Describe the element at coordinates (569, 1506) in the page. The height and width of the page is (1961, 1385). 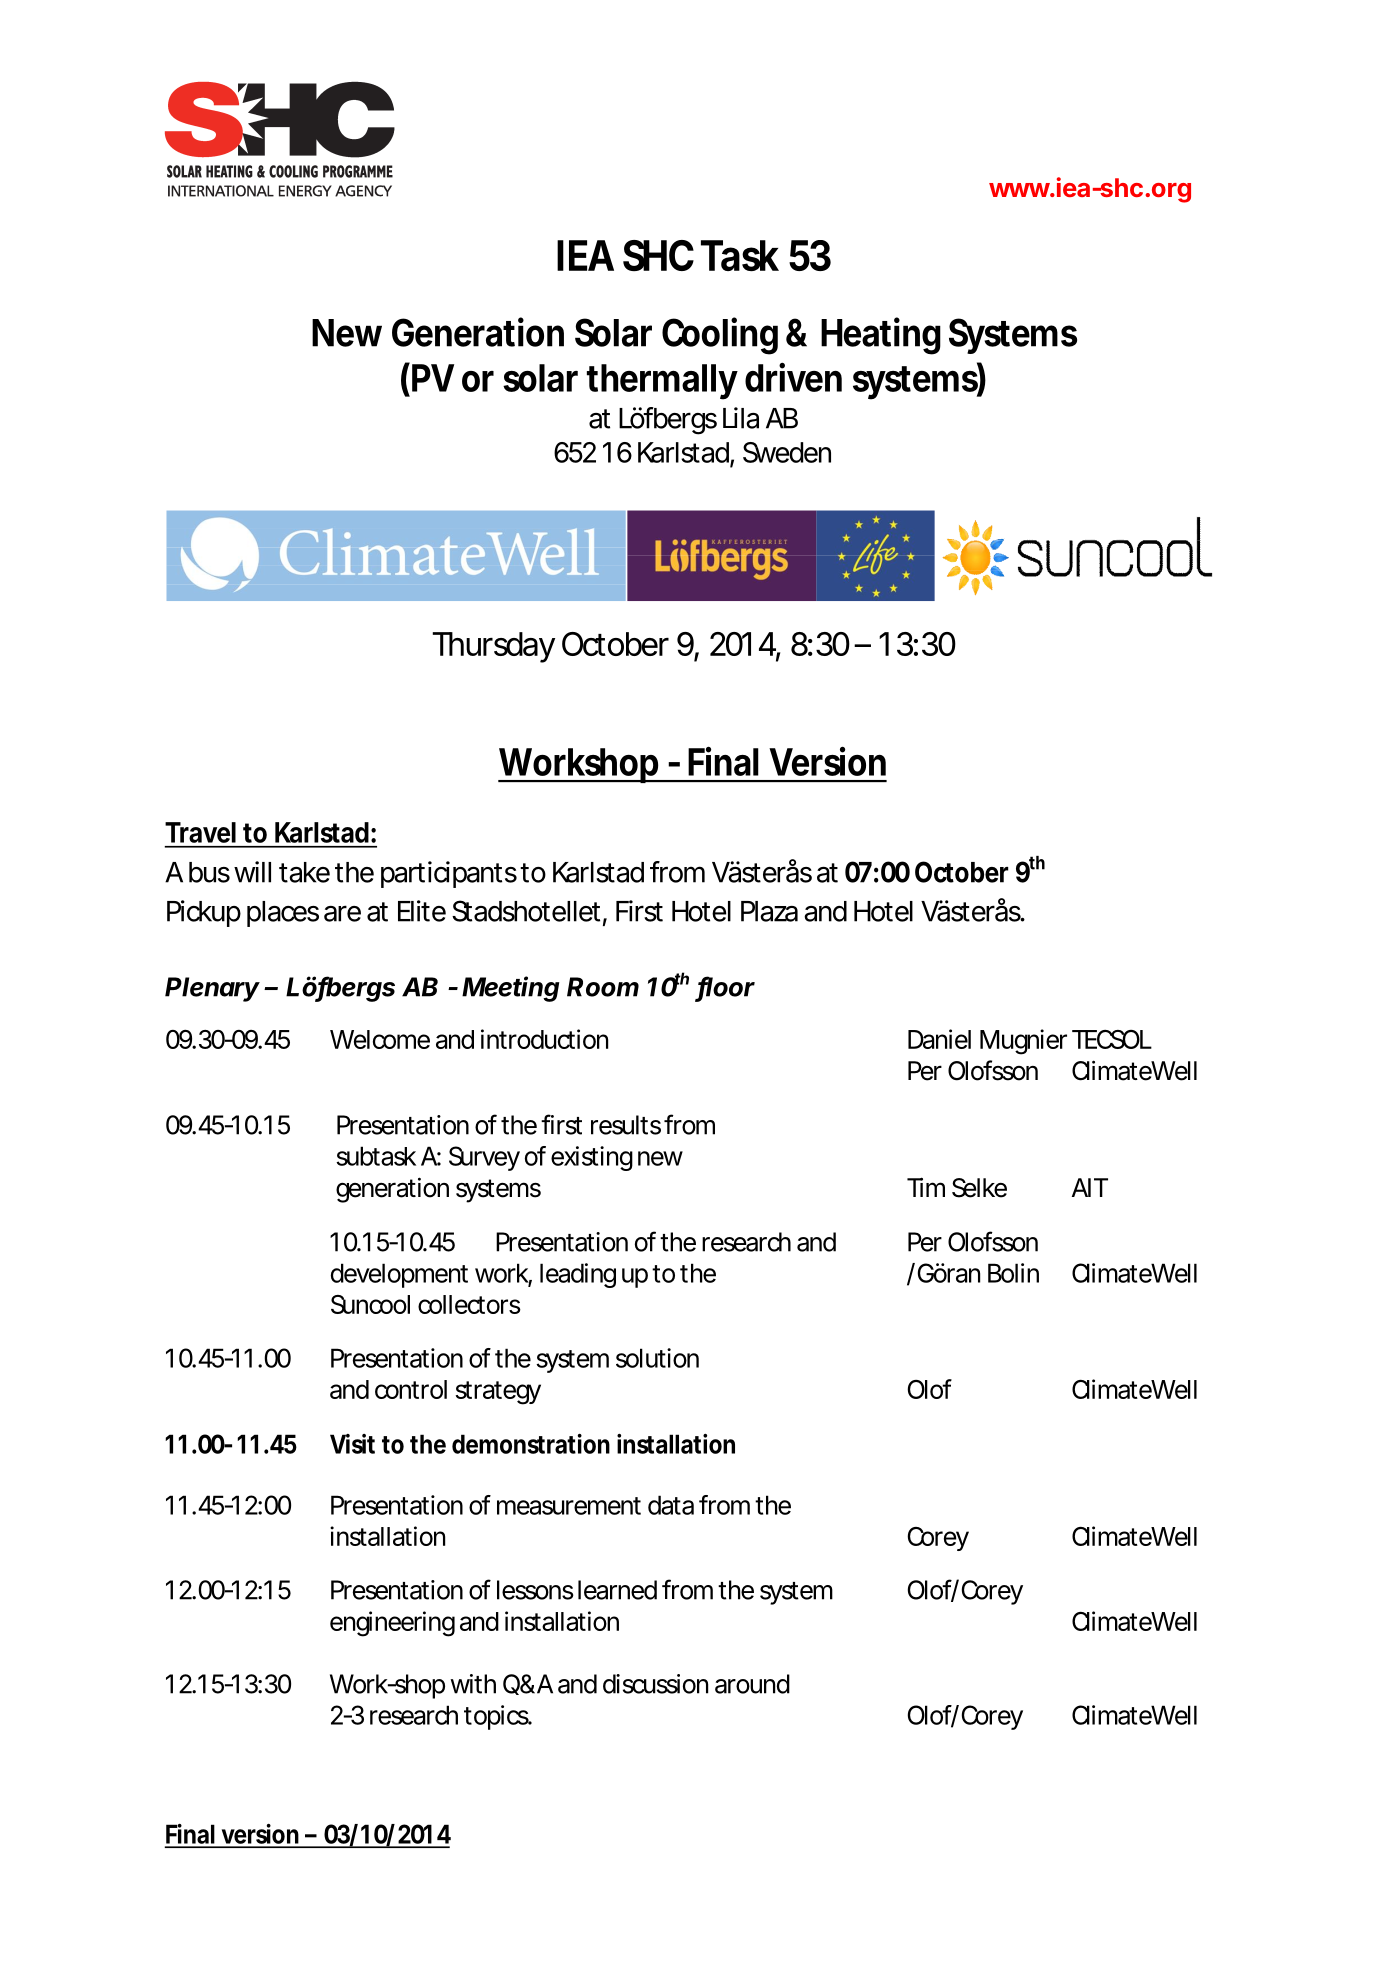
I see `measurement` at that location.
